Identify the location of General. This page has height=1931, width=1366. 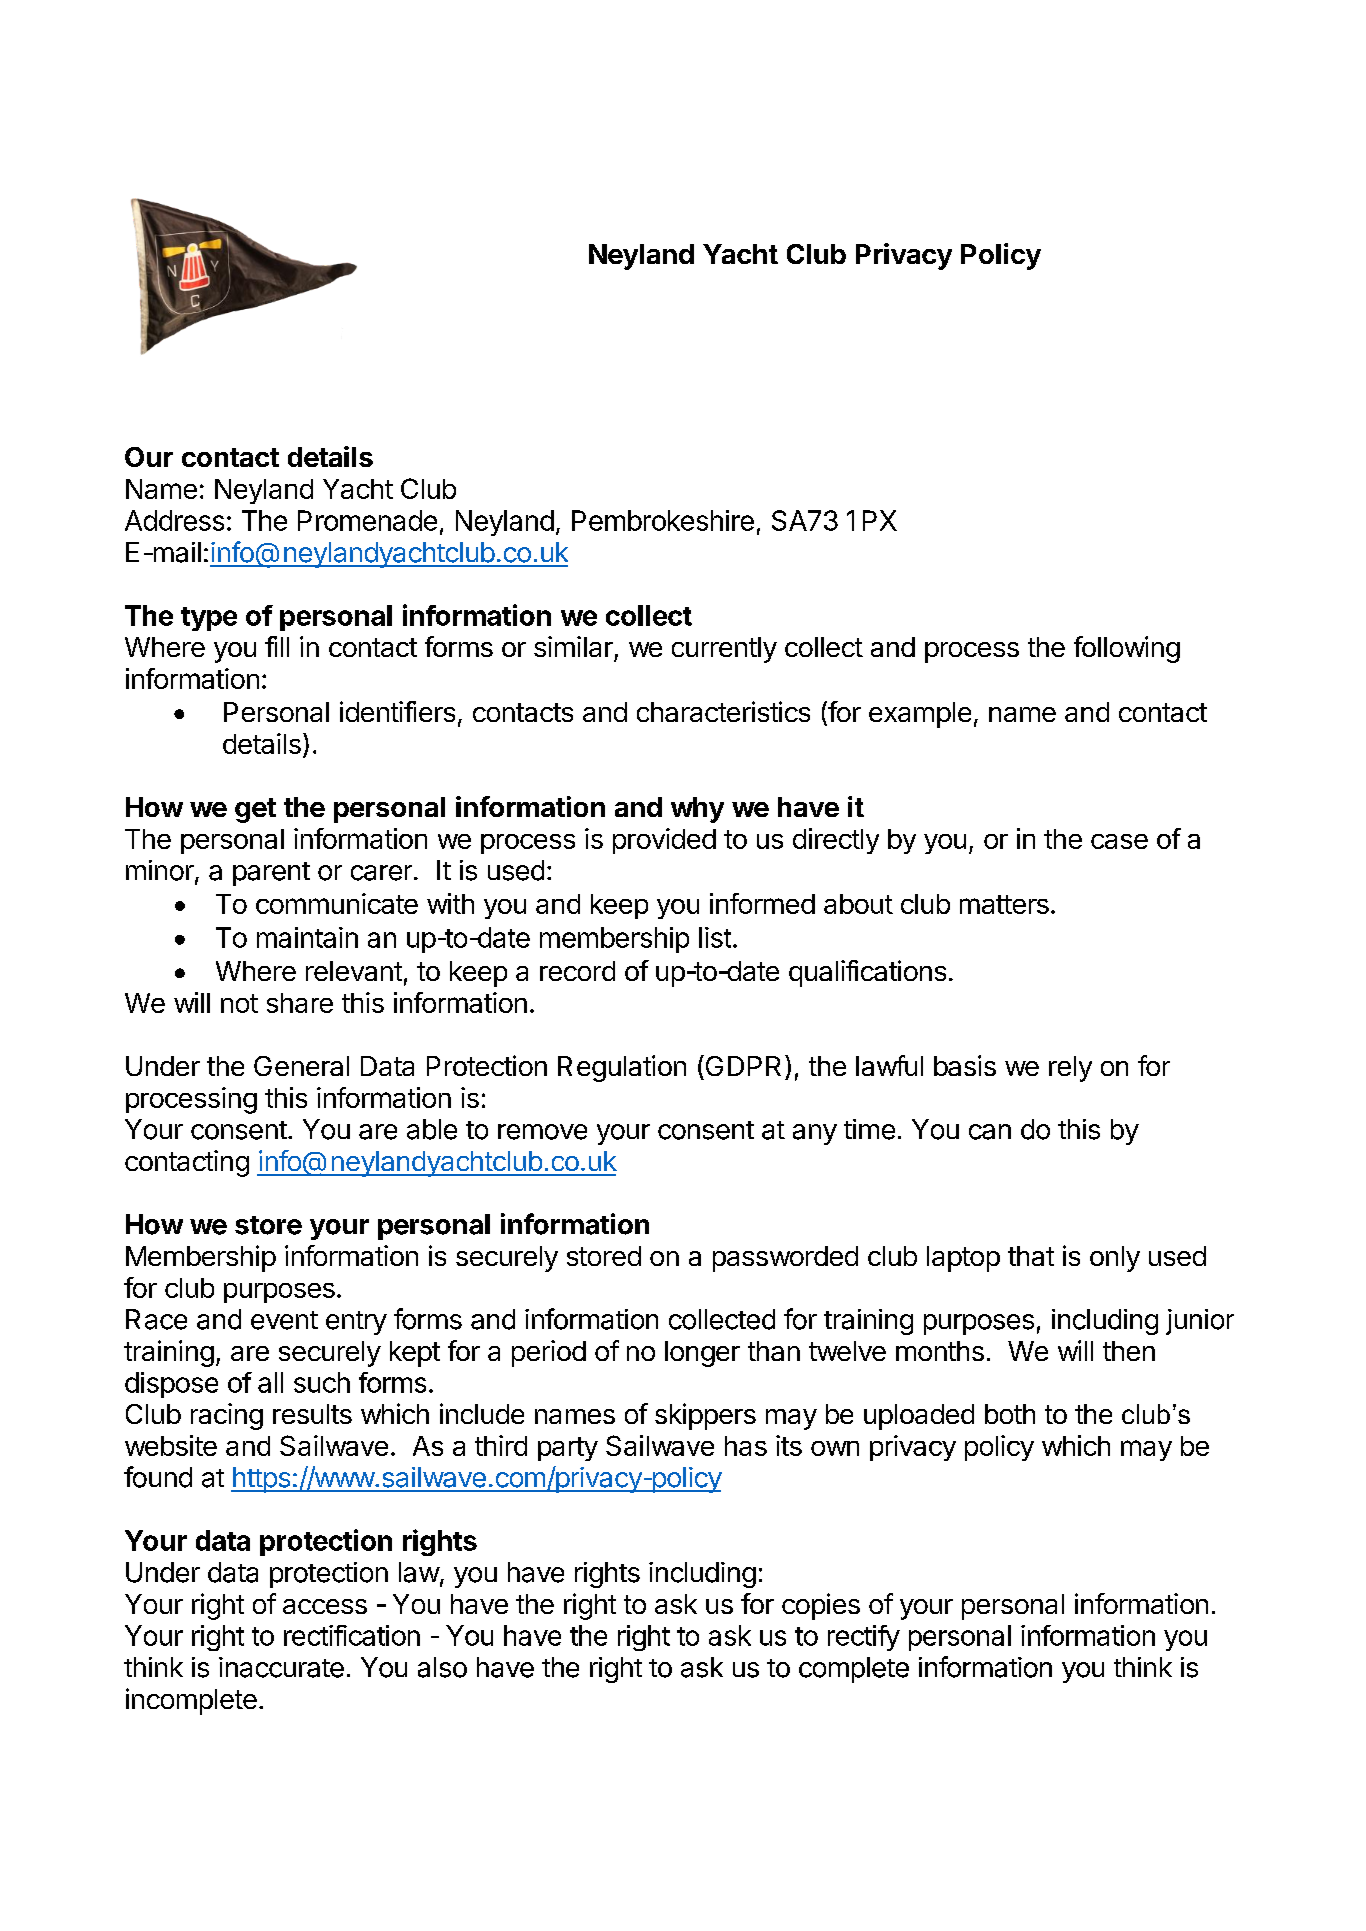
(301, 1066).
